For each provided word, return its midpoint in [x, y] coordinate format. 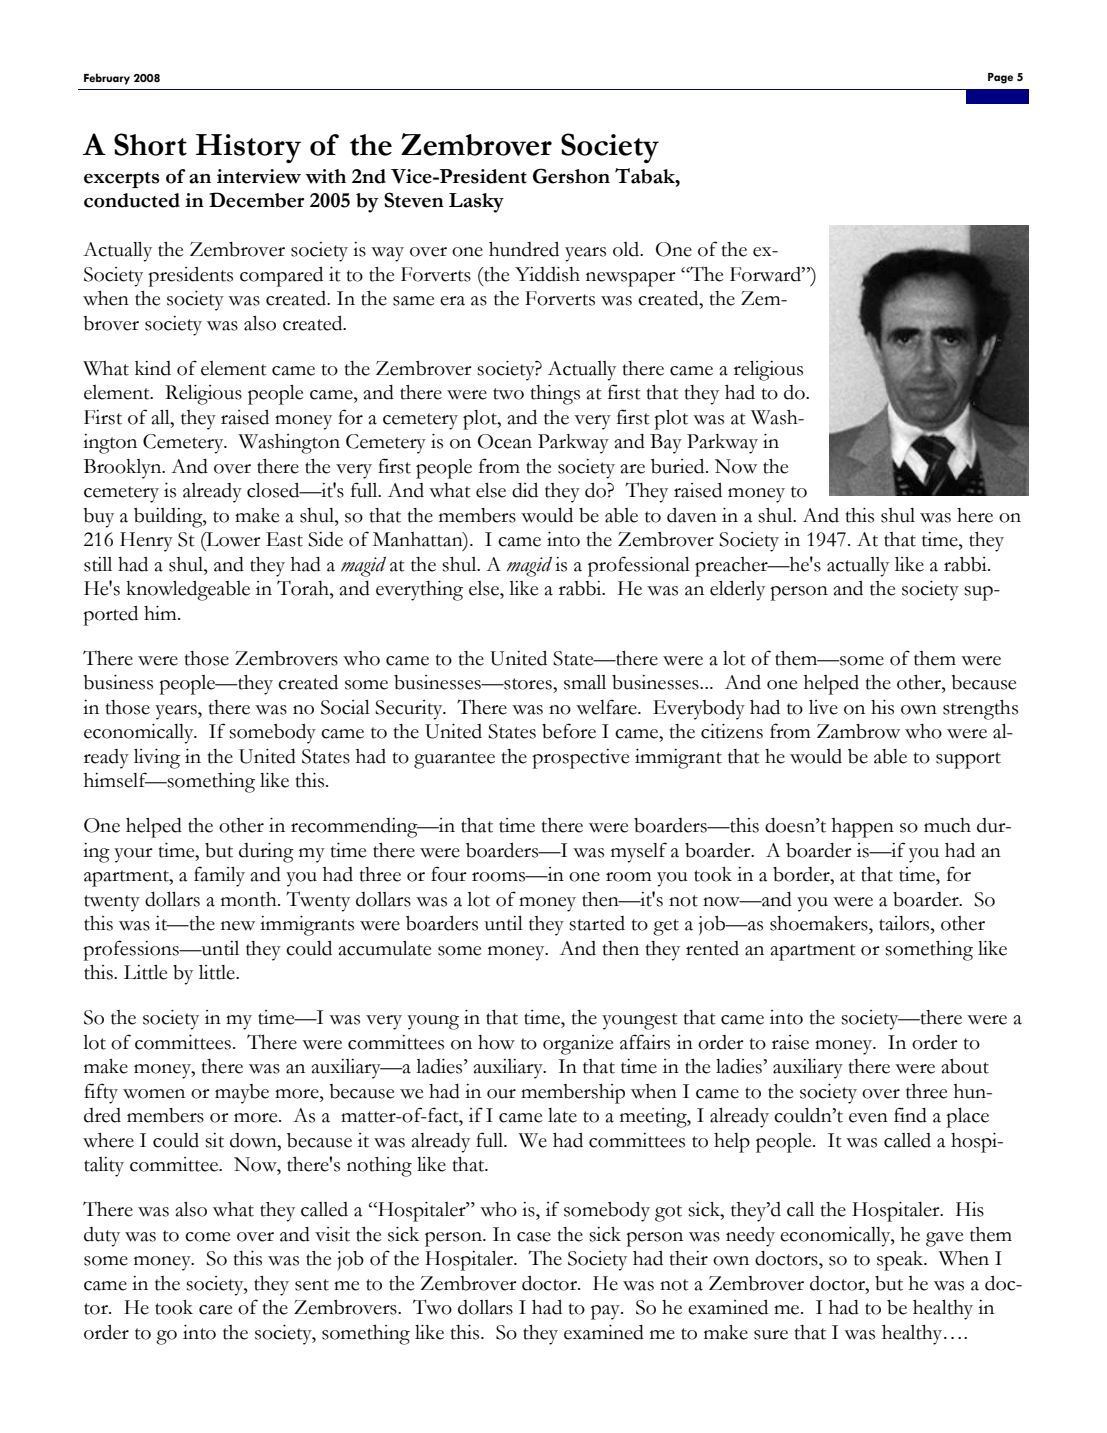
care [215, 1310]
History [248, 148]
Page [1000, 78]
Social [345, 707]
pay [606, 1312]
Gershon [571, 176]
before [569, 731]
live [823, 707]
